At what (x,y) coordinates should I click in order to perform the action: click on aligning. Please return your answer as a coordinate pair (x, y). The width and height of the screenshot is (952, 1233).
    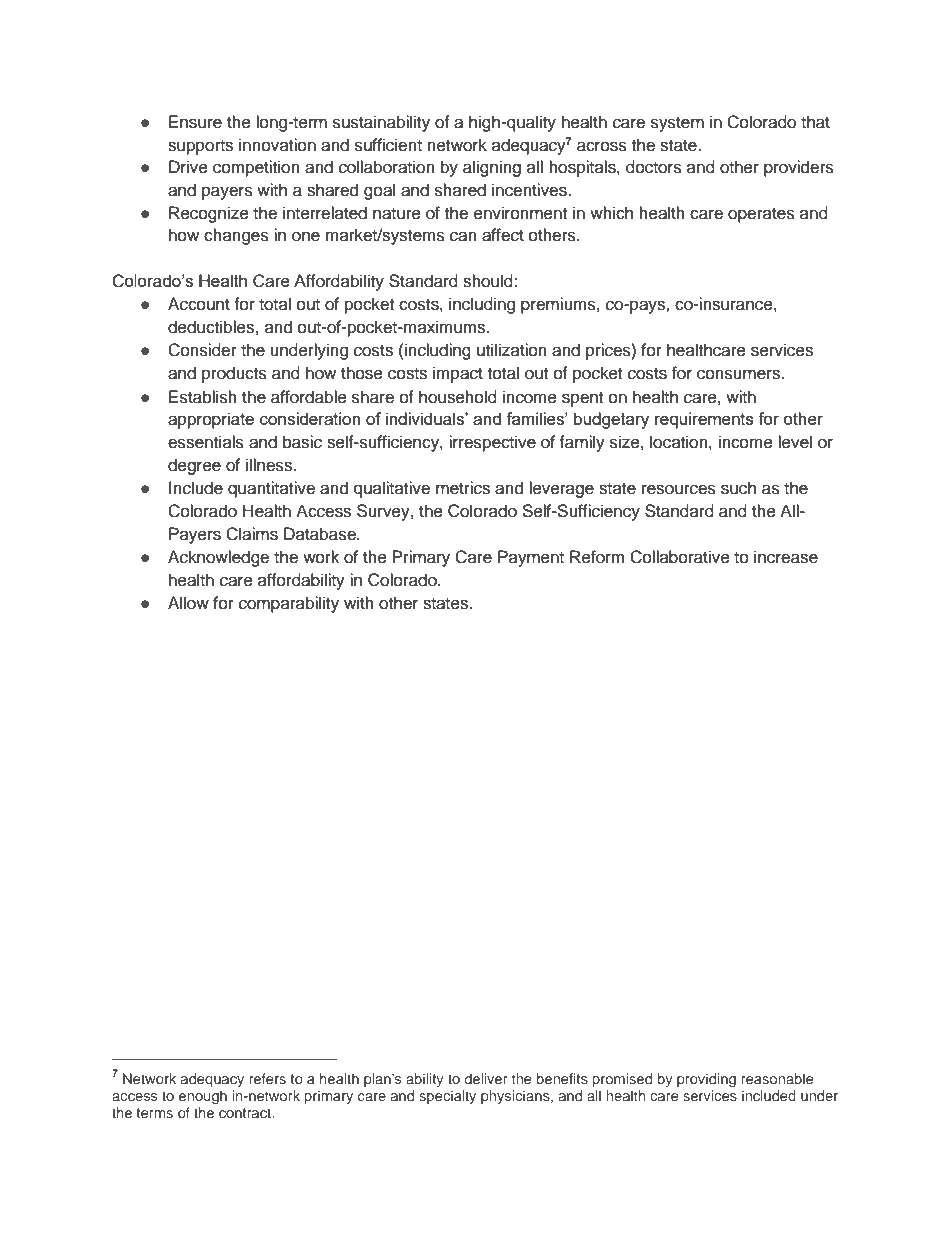
    Looking at the image, I should click on (492, 168).
